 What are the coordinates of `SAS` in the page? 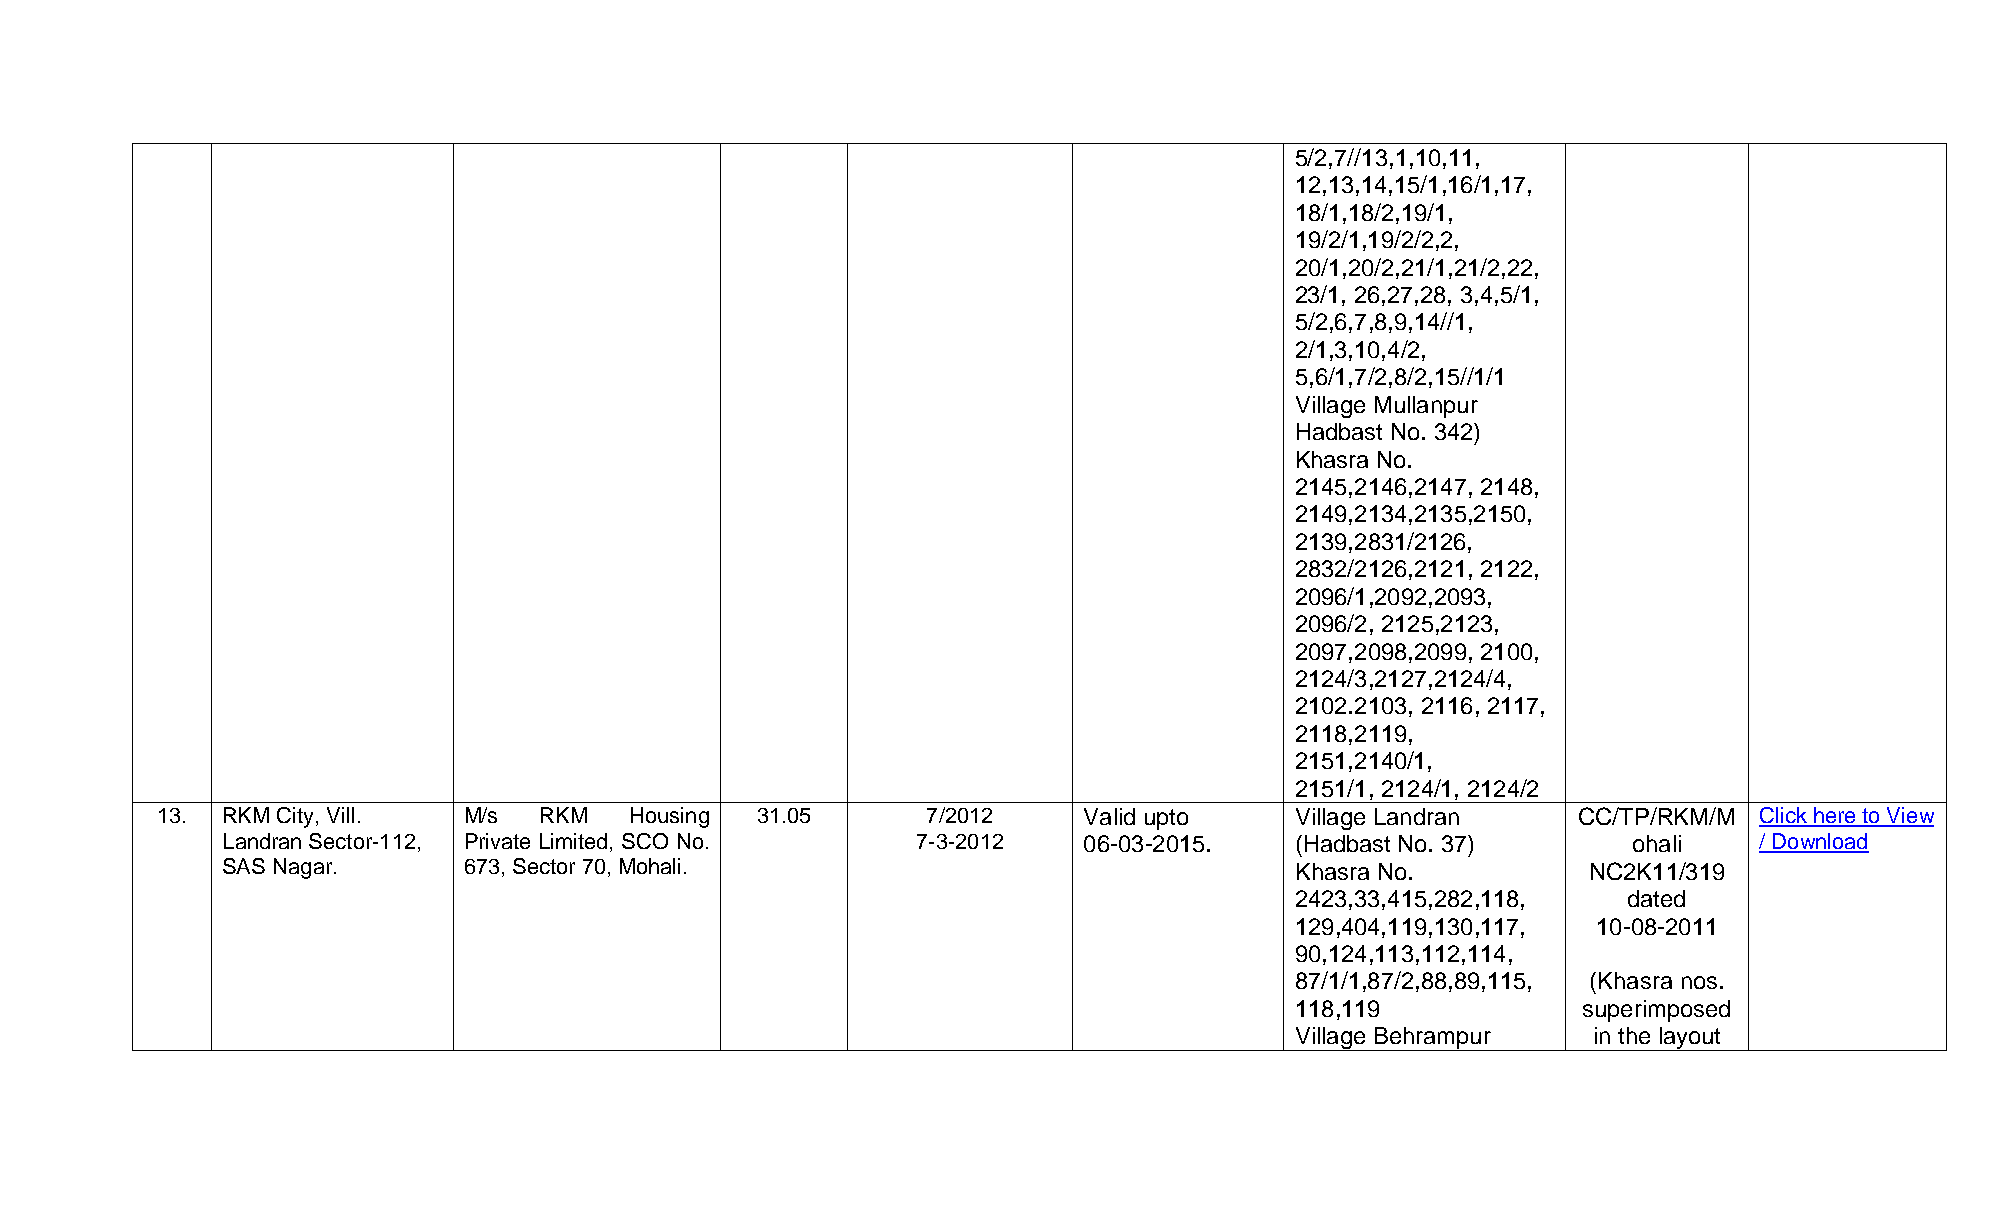 It's located at (244, 866).
